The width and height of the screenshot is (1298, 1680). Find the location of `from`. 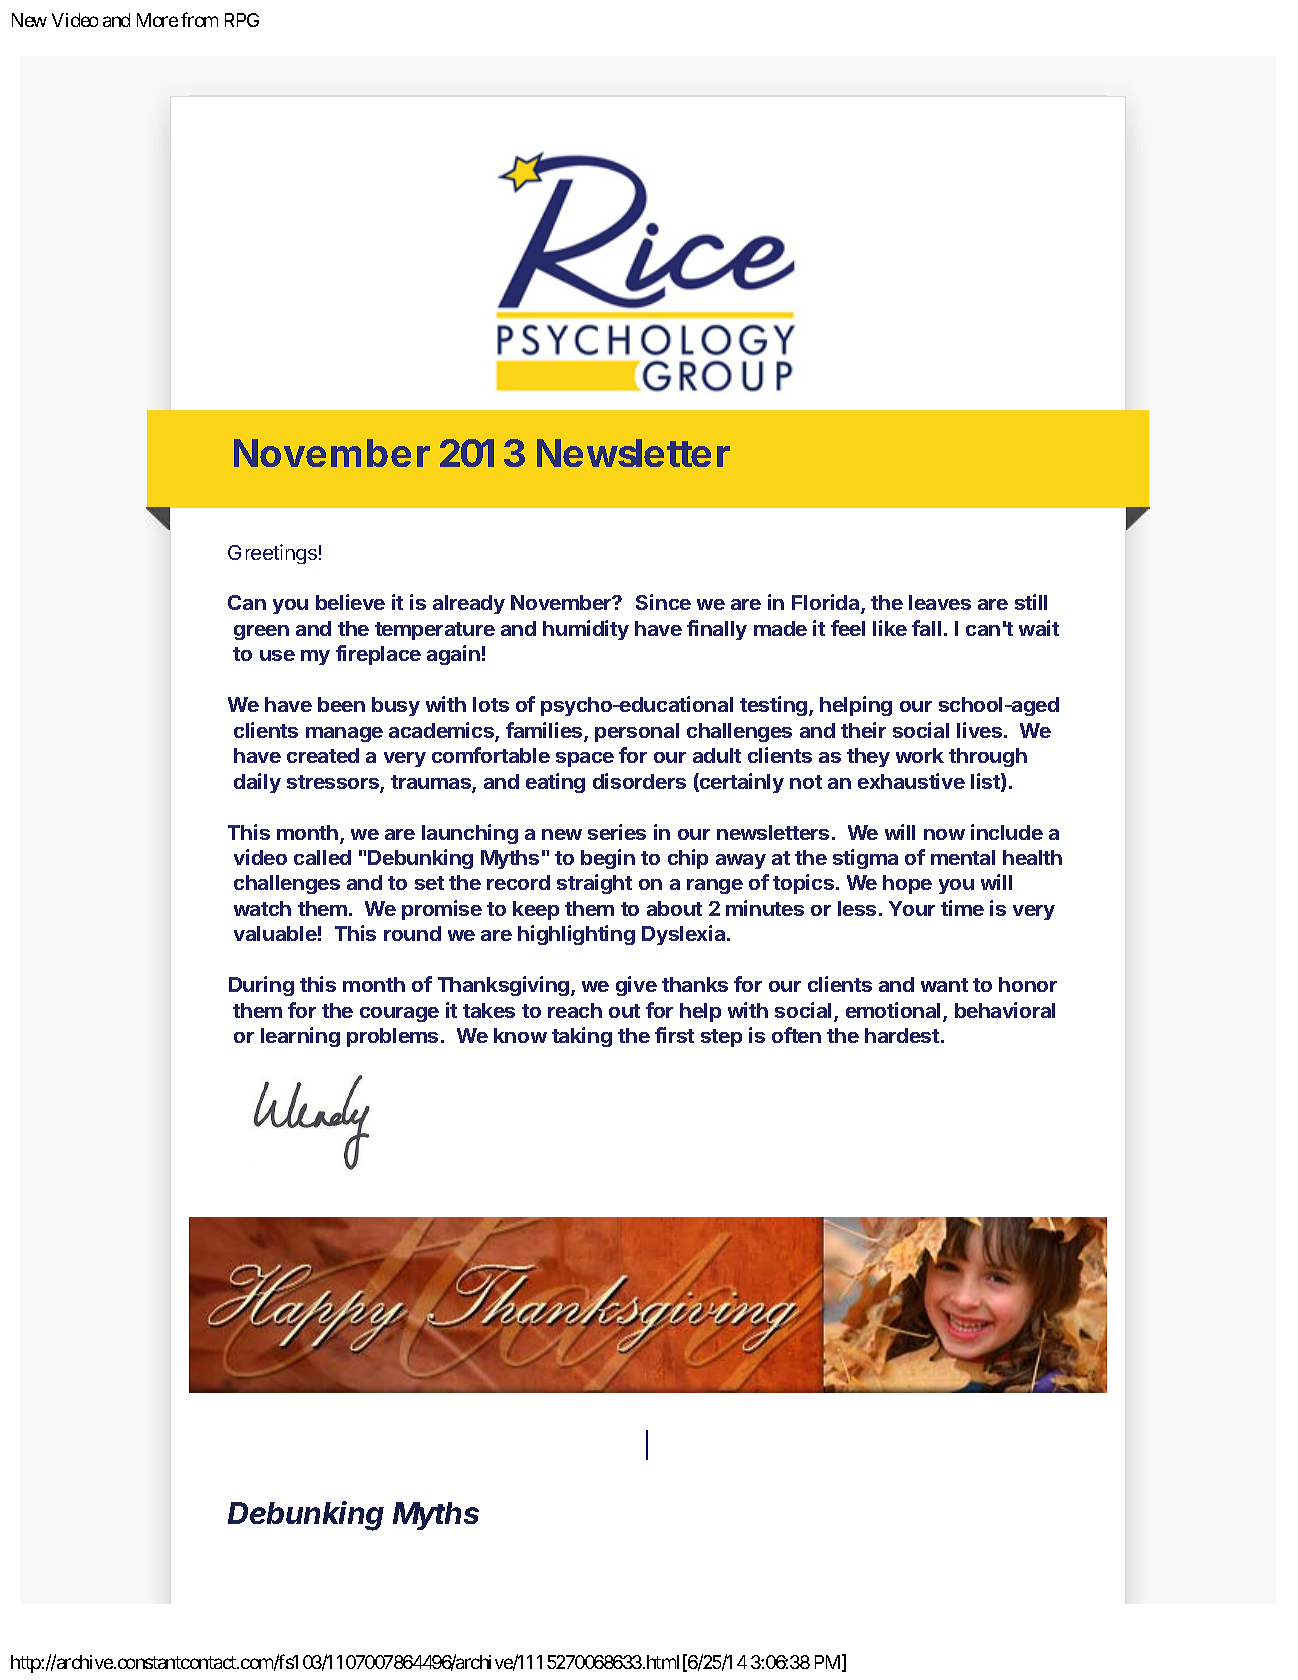

from is located at coordinates (199, 19).
